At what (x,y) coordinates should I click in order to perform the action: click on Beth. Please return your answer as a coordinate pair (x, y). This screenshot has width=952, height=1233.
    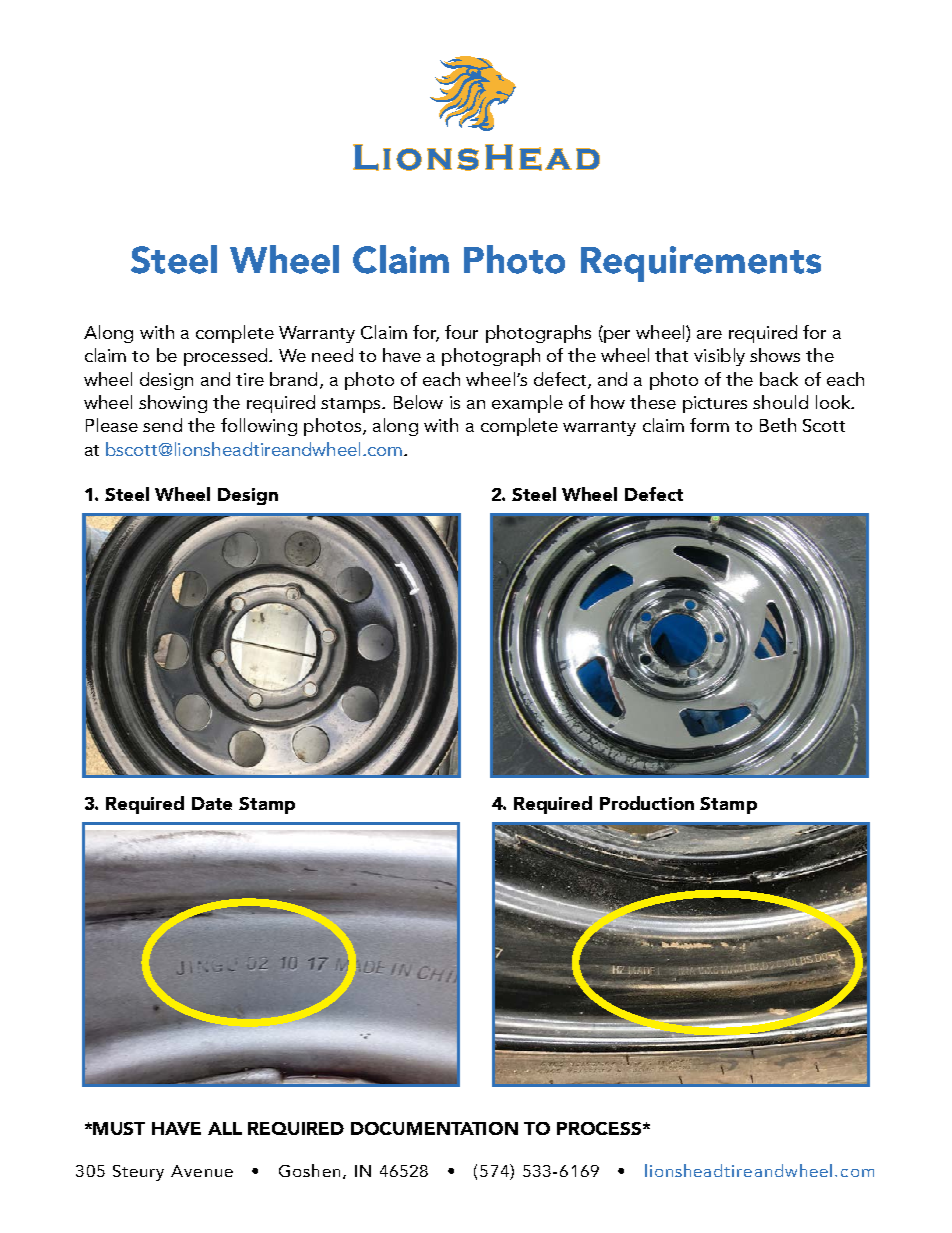
    Looking at the image, I should click on (778, 425).
